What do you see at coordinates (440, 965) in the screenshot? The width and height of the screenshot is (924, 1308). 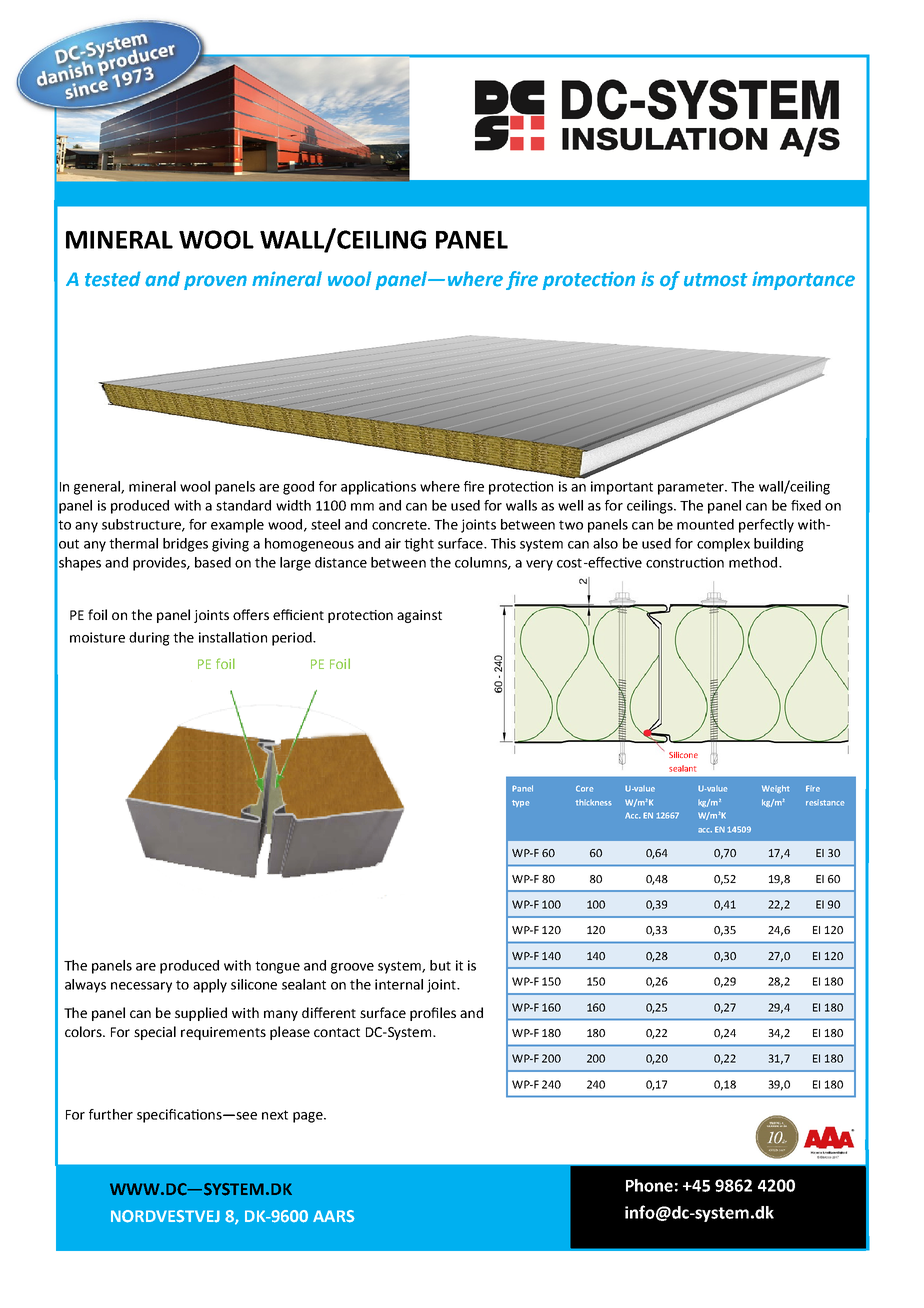 I see `but` at bounding box center [440, 965].
